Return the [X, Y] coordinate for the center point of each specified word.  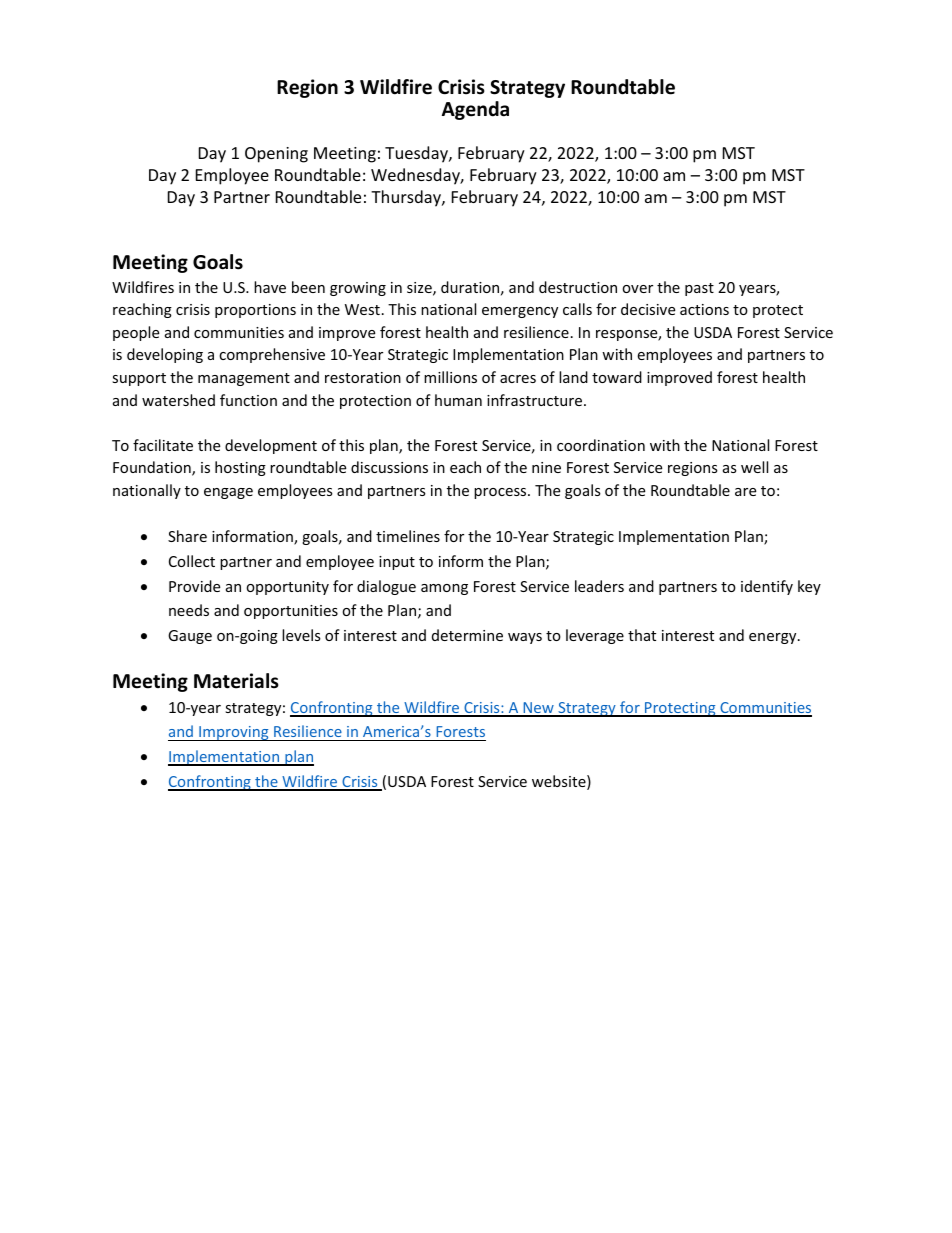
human [458, 400]
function [248, 400]
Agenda [475, 110]
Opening [276, 155]
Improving [234, 733]
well [754, 467]
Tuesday [417, 154]
